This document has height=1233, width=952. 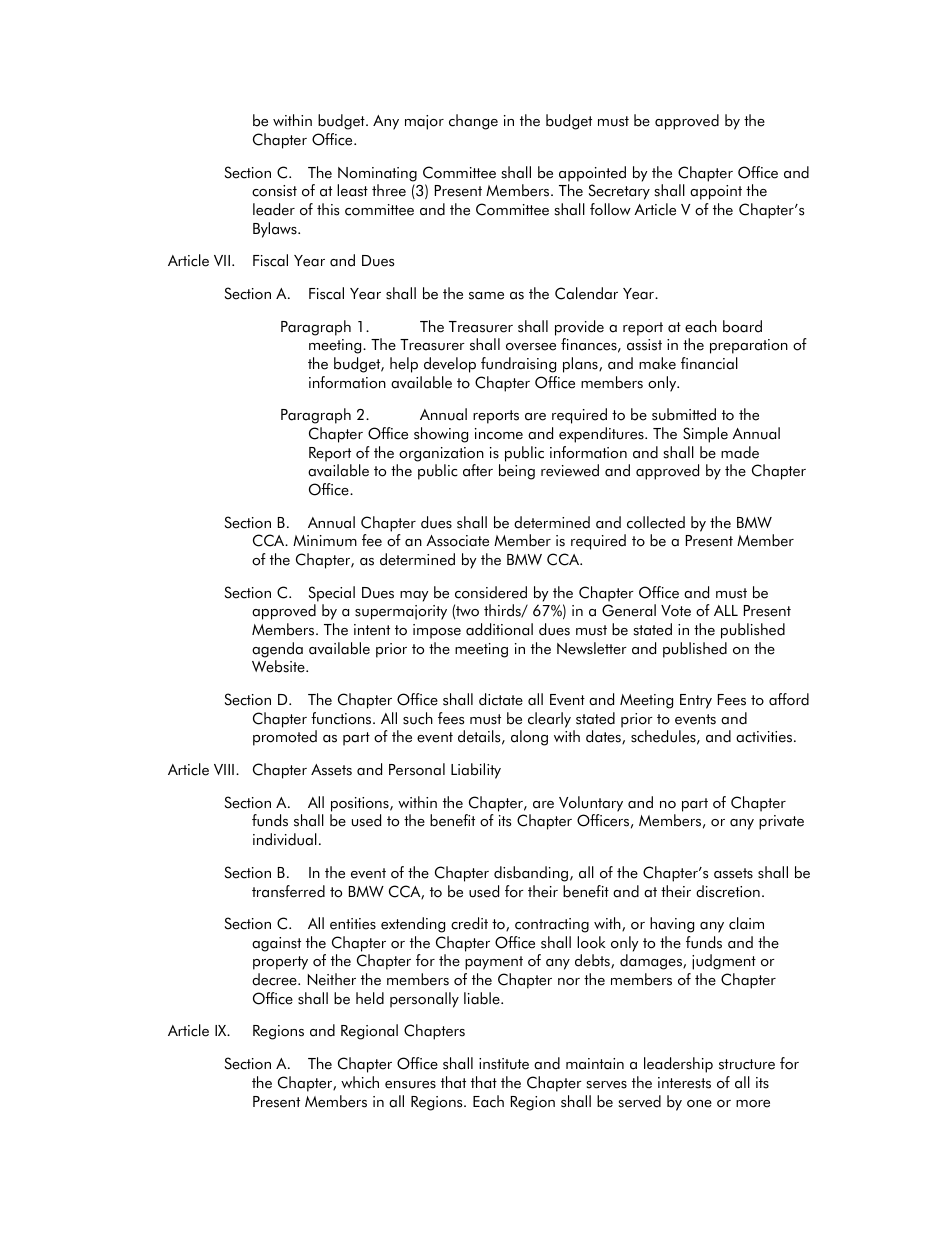 I want to click on which, so click(x=360, y=1082).
